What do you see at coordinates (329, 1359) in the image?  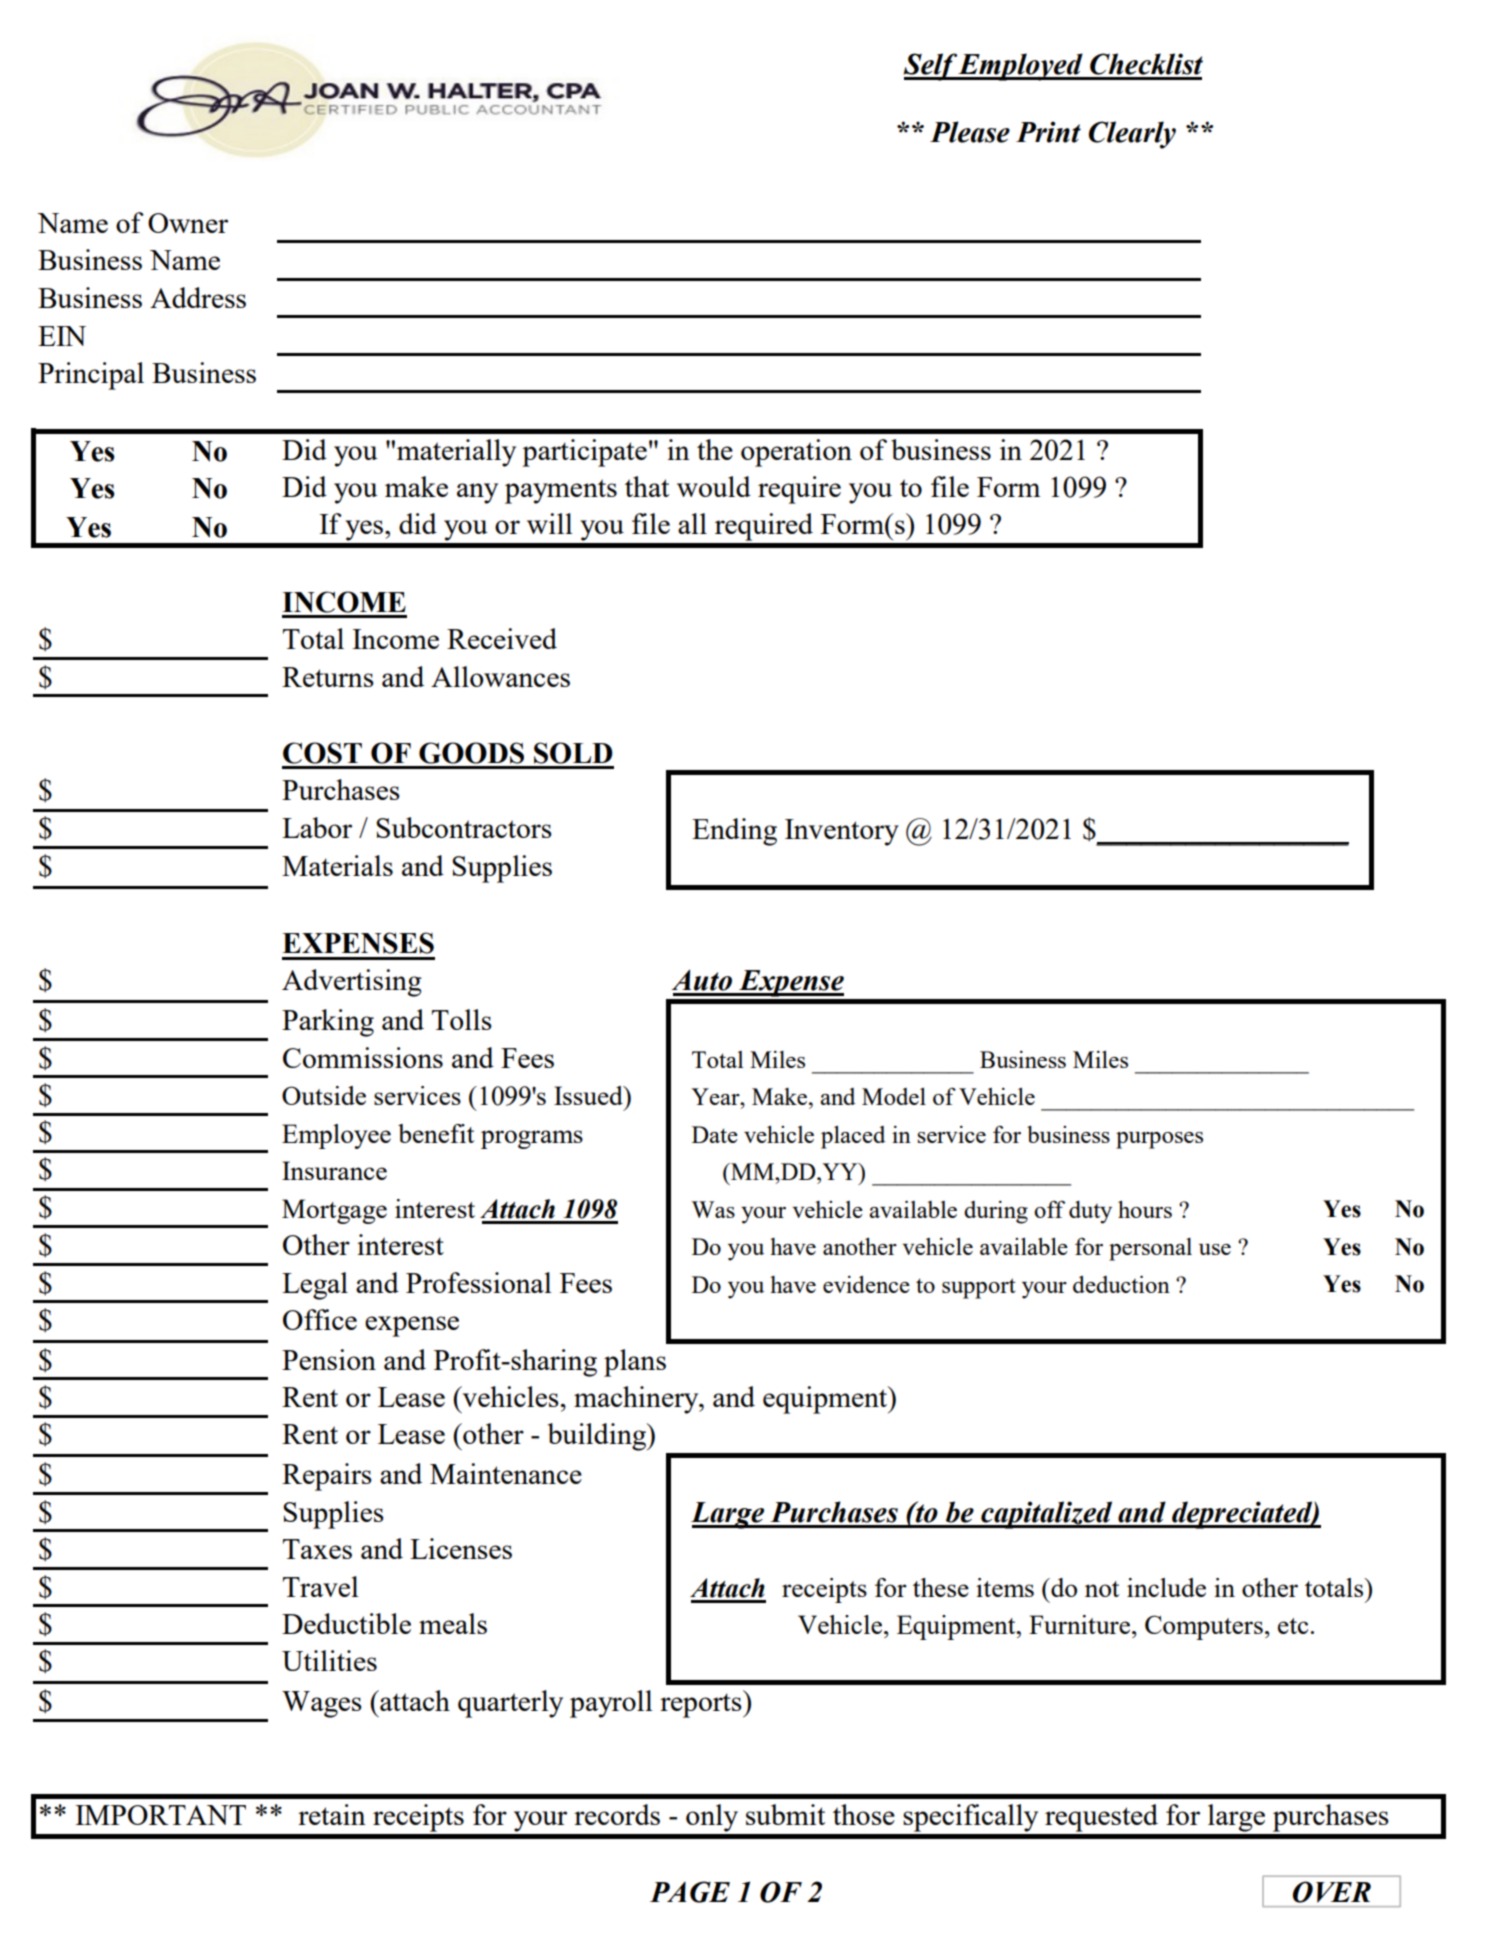 I see `Pension` at bounding box center [329, 1359].
